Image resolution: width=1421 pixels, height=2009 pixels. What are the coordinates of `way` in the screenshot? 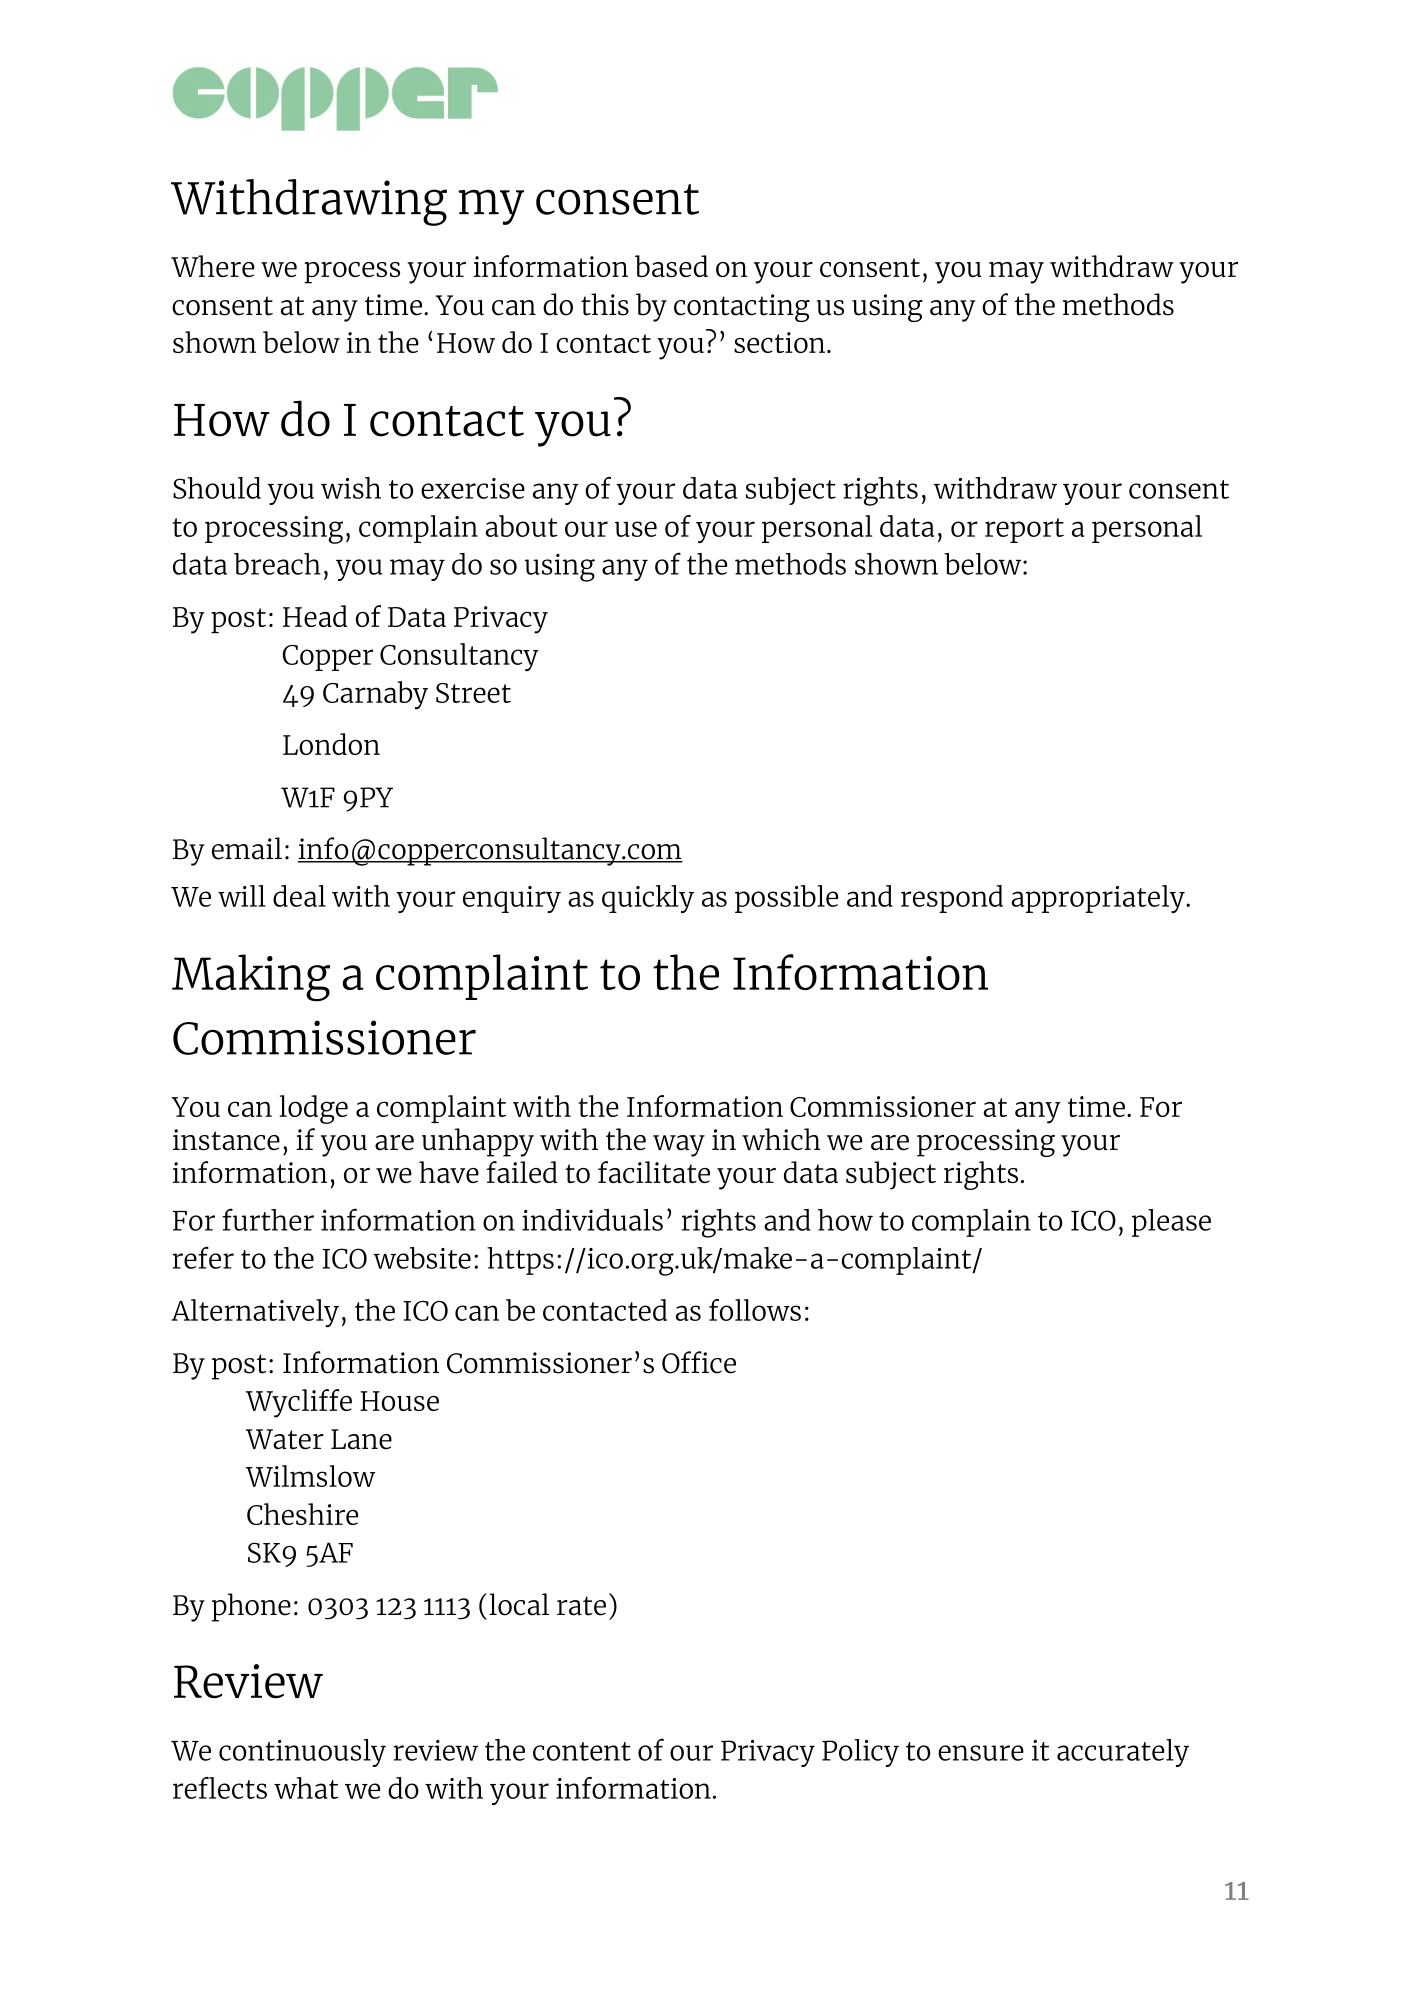 It's located at (679, 1146).
